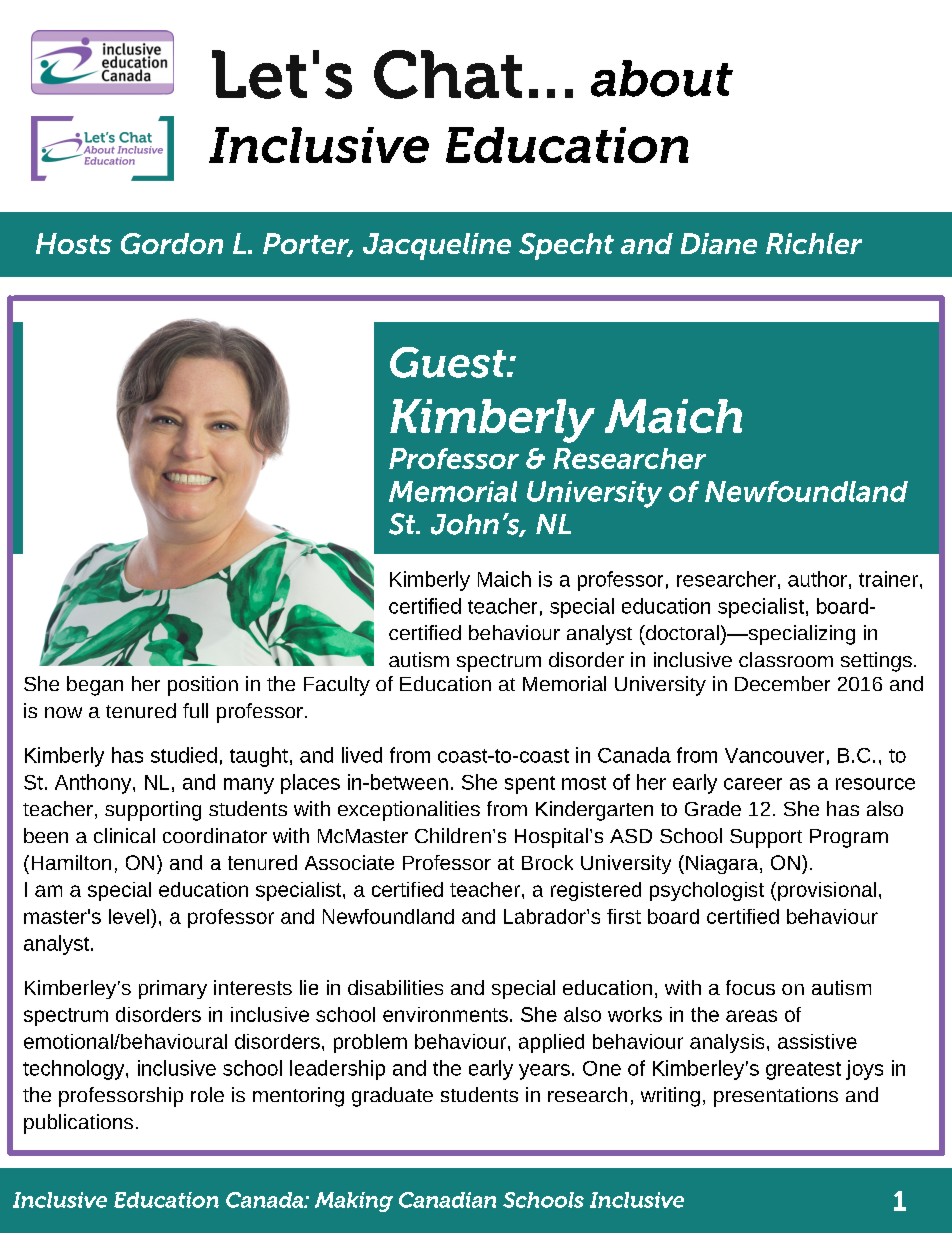 The width and height of the page is (952, 1233). I want to click on clinical, so click(124, 835).
